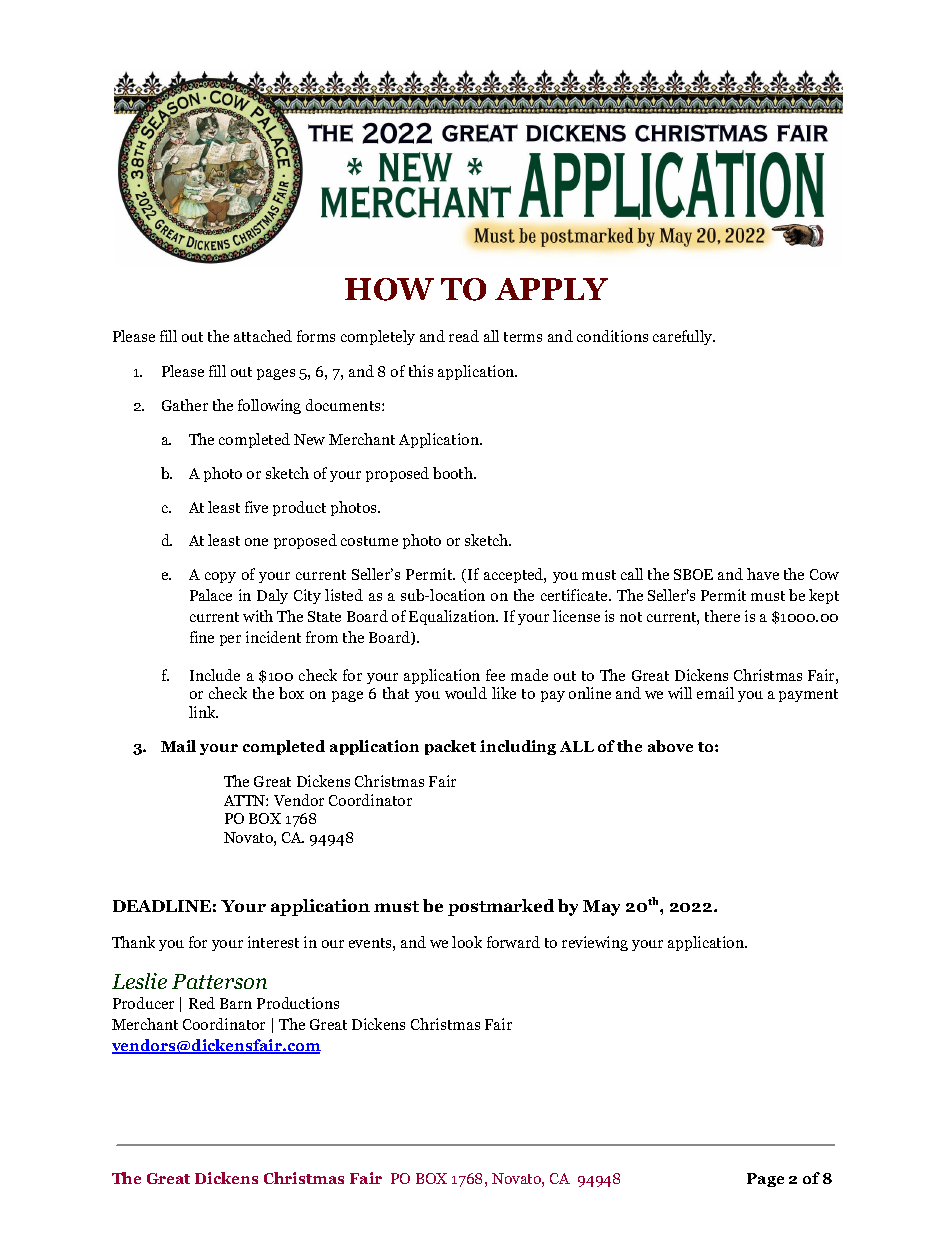 The height and width of the image is (1233, 952). I want to click on carefully, so click(684, 337).
